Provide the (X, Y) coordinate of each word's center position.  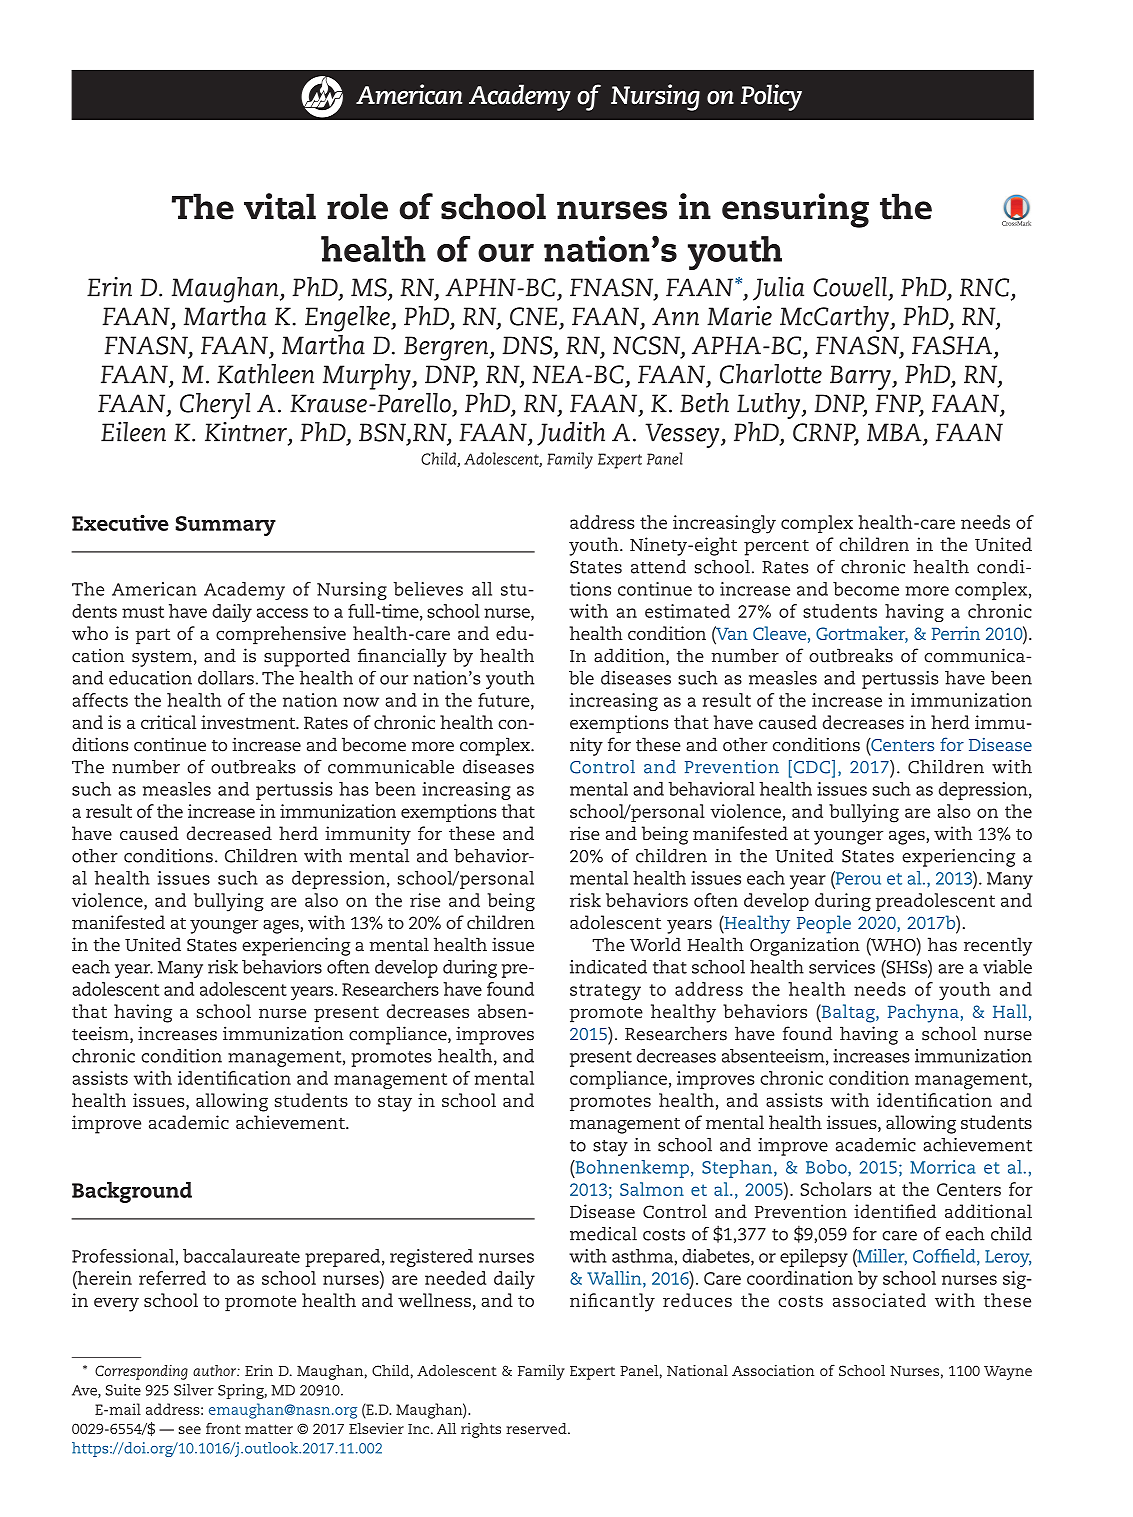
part (152, 636)
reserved (537, 1428)
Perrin (956, 633)
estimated (687, 611)
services (842, 967)
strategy (605, 992)
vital (280, 206)
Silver (194, 1390)
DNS (527, 345)
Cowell (850, 287)
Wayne (1008, 1373)
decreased (229, 833)
